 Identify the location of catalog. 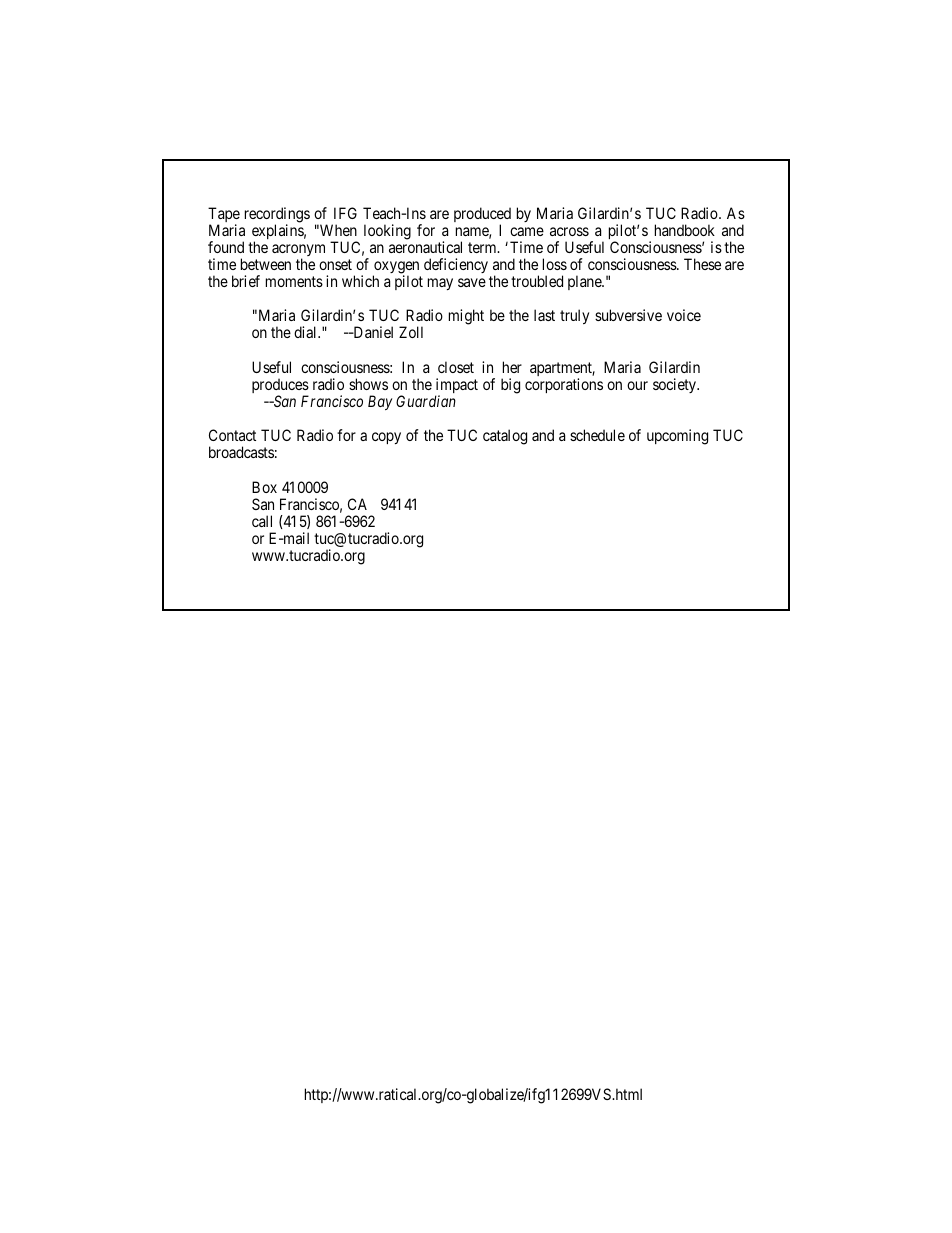
(505, 437).
